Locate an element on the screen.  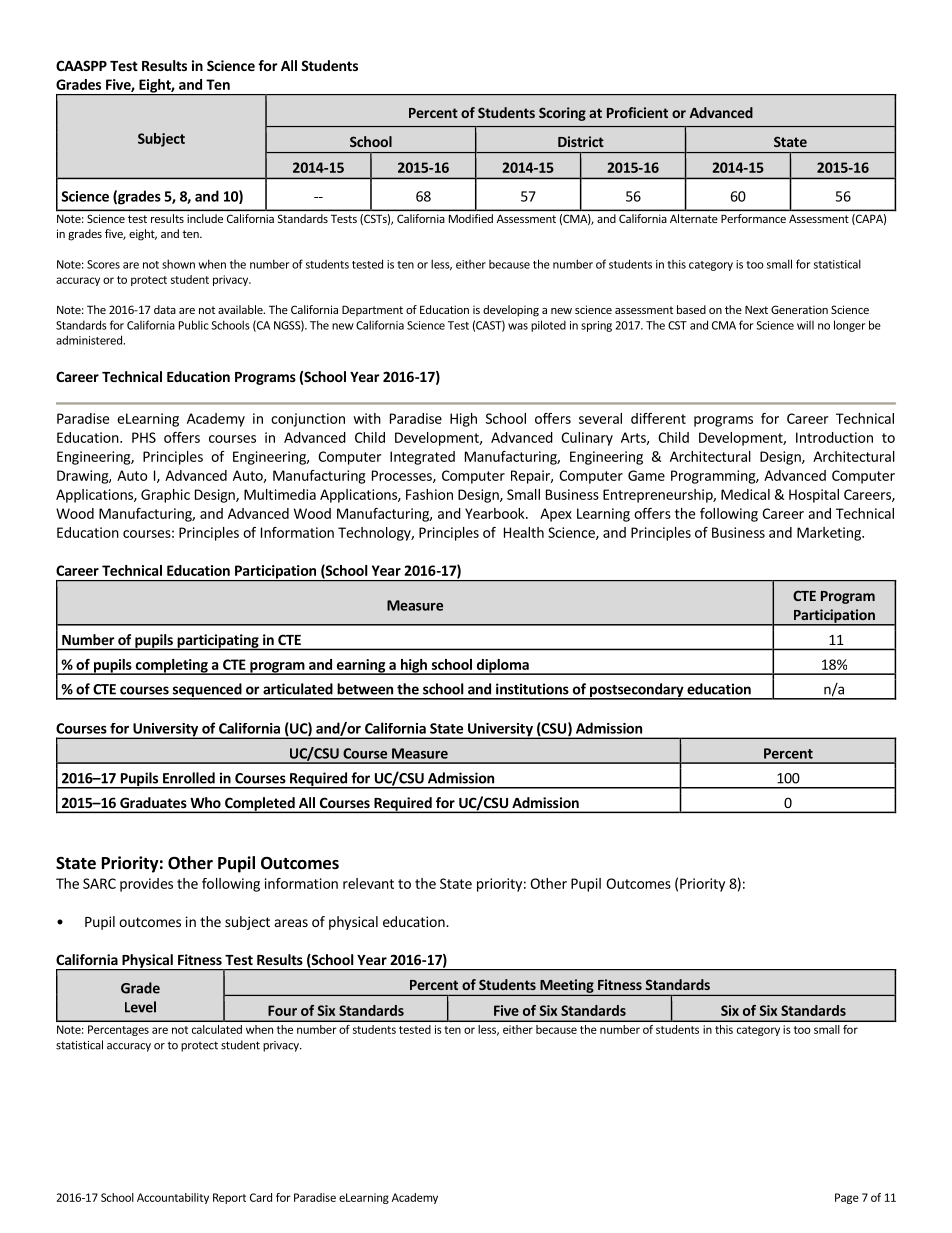
Card is located at coordinates (261, 1197).
